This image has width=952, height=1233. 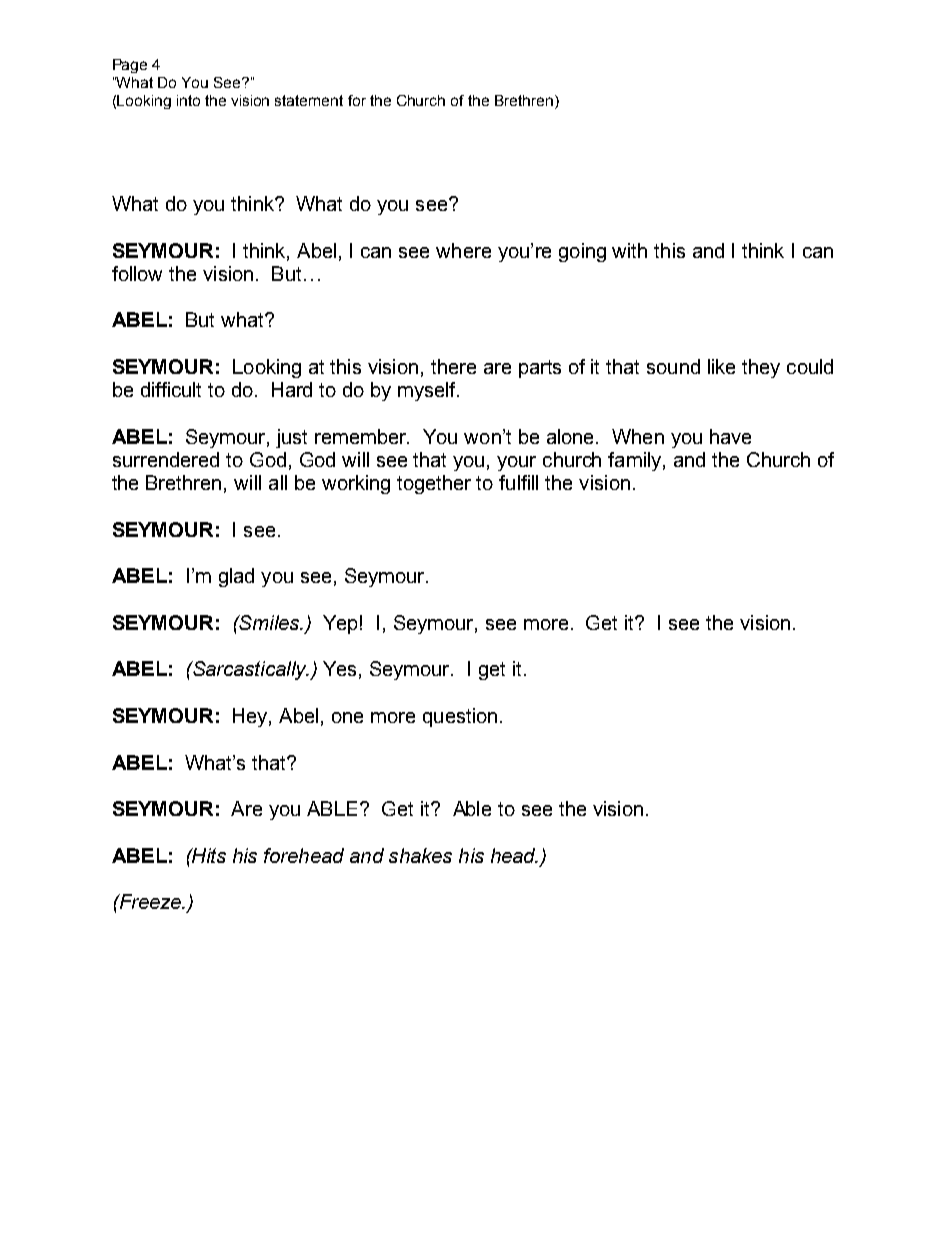 I want to click on together, so click(x=434, y=484).
